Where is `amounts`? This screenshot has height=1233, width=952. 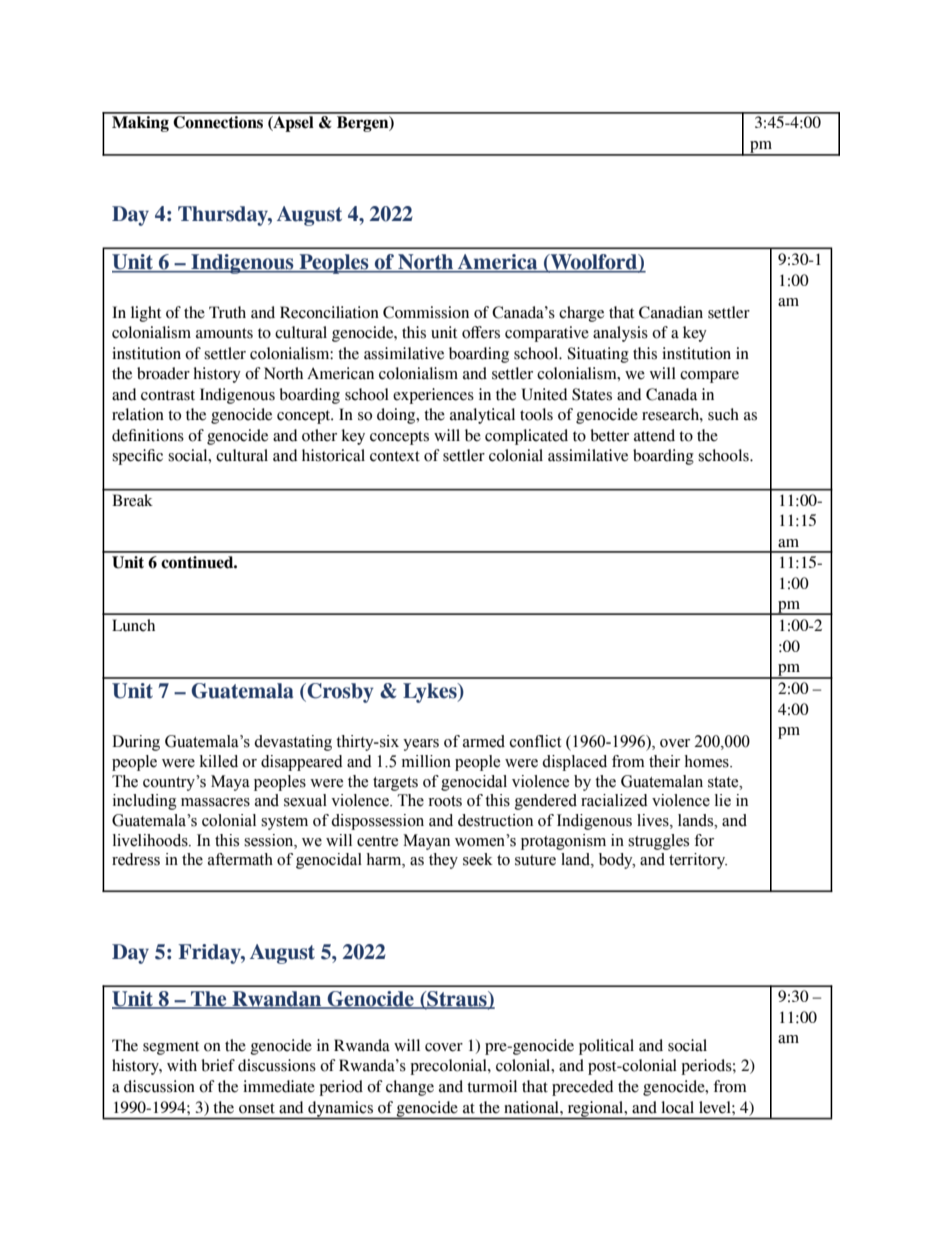
amounts is located at coordinates (224, 333).
